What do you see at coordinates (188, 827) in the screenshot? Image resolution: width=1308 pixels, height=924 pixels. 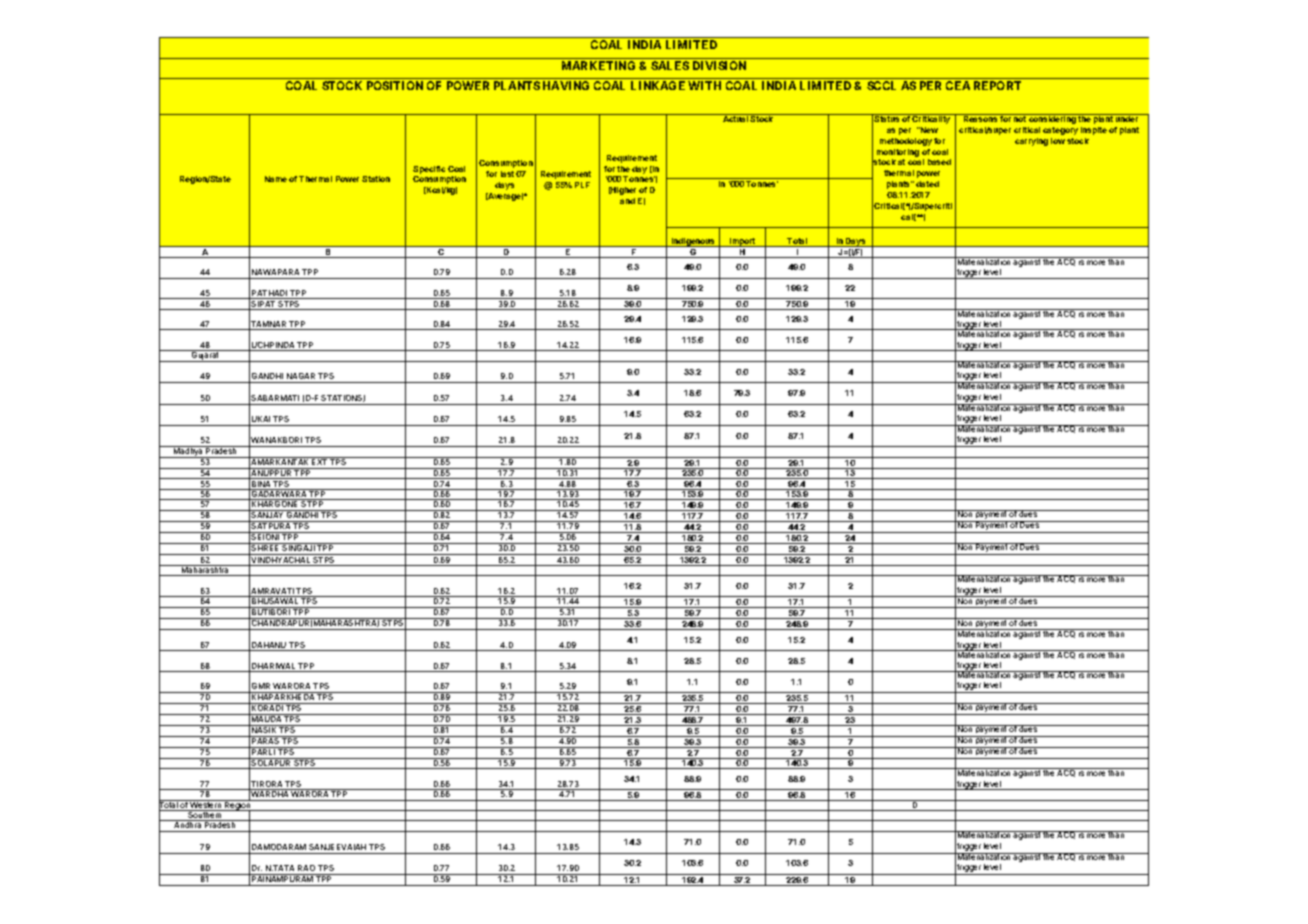 I see `Andhra` at bounding box center [188, 827].
